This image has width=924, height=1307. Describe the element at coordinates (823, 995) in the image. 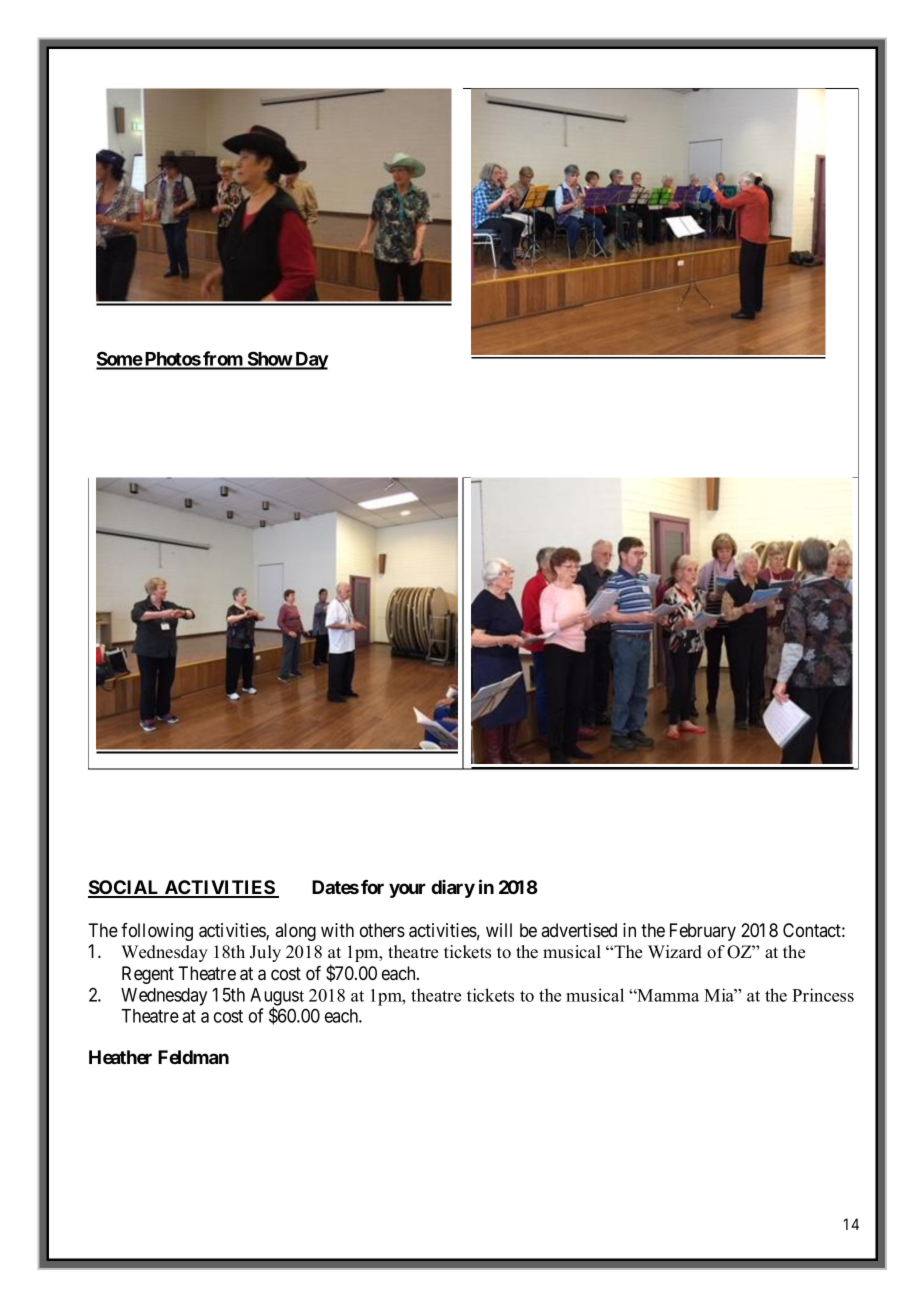

I see `Princess` at that location.
